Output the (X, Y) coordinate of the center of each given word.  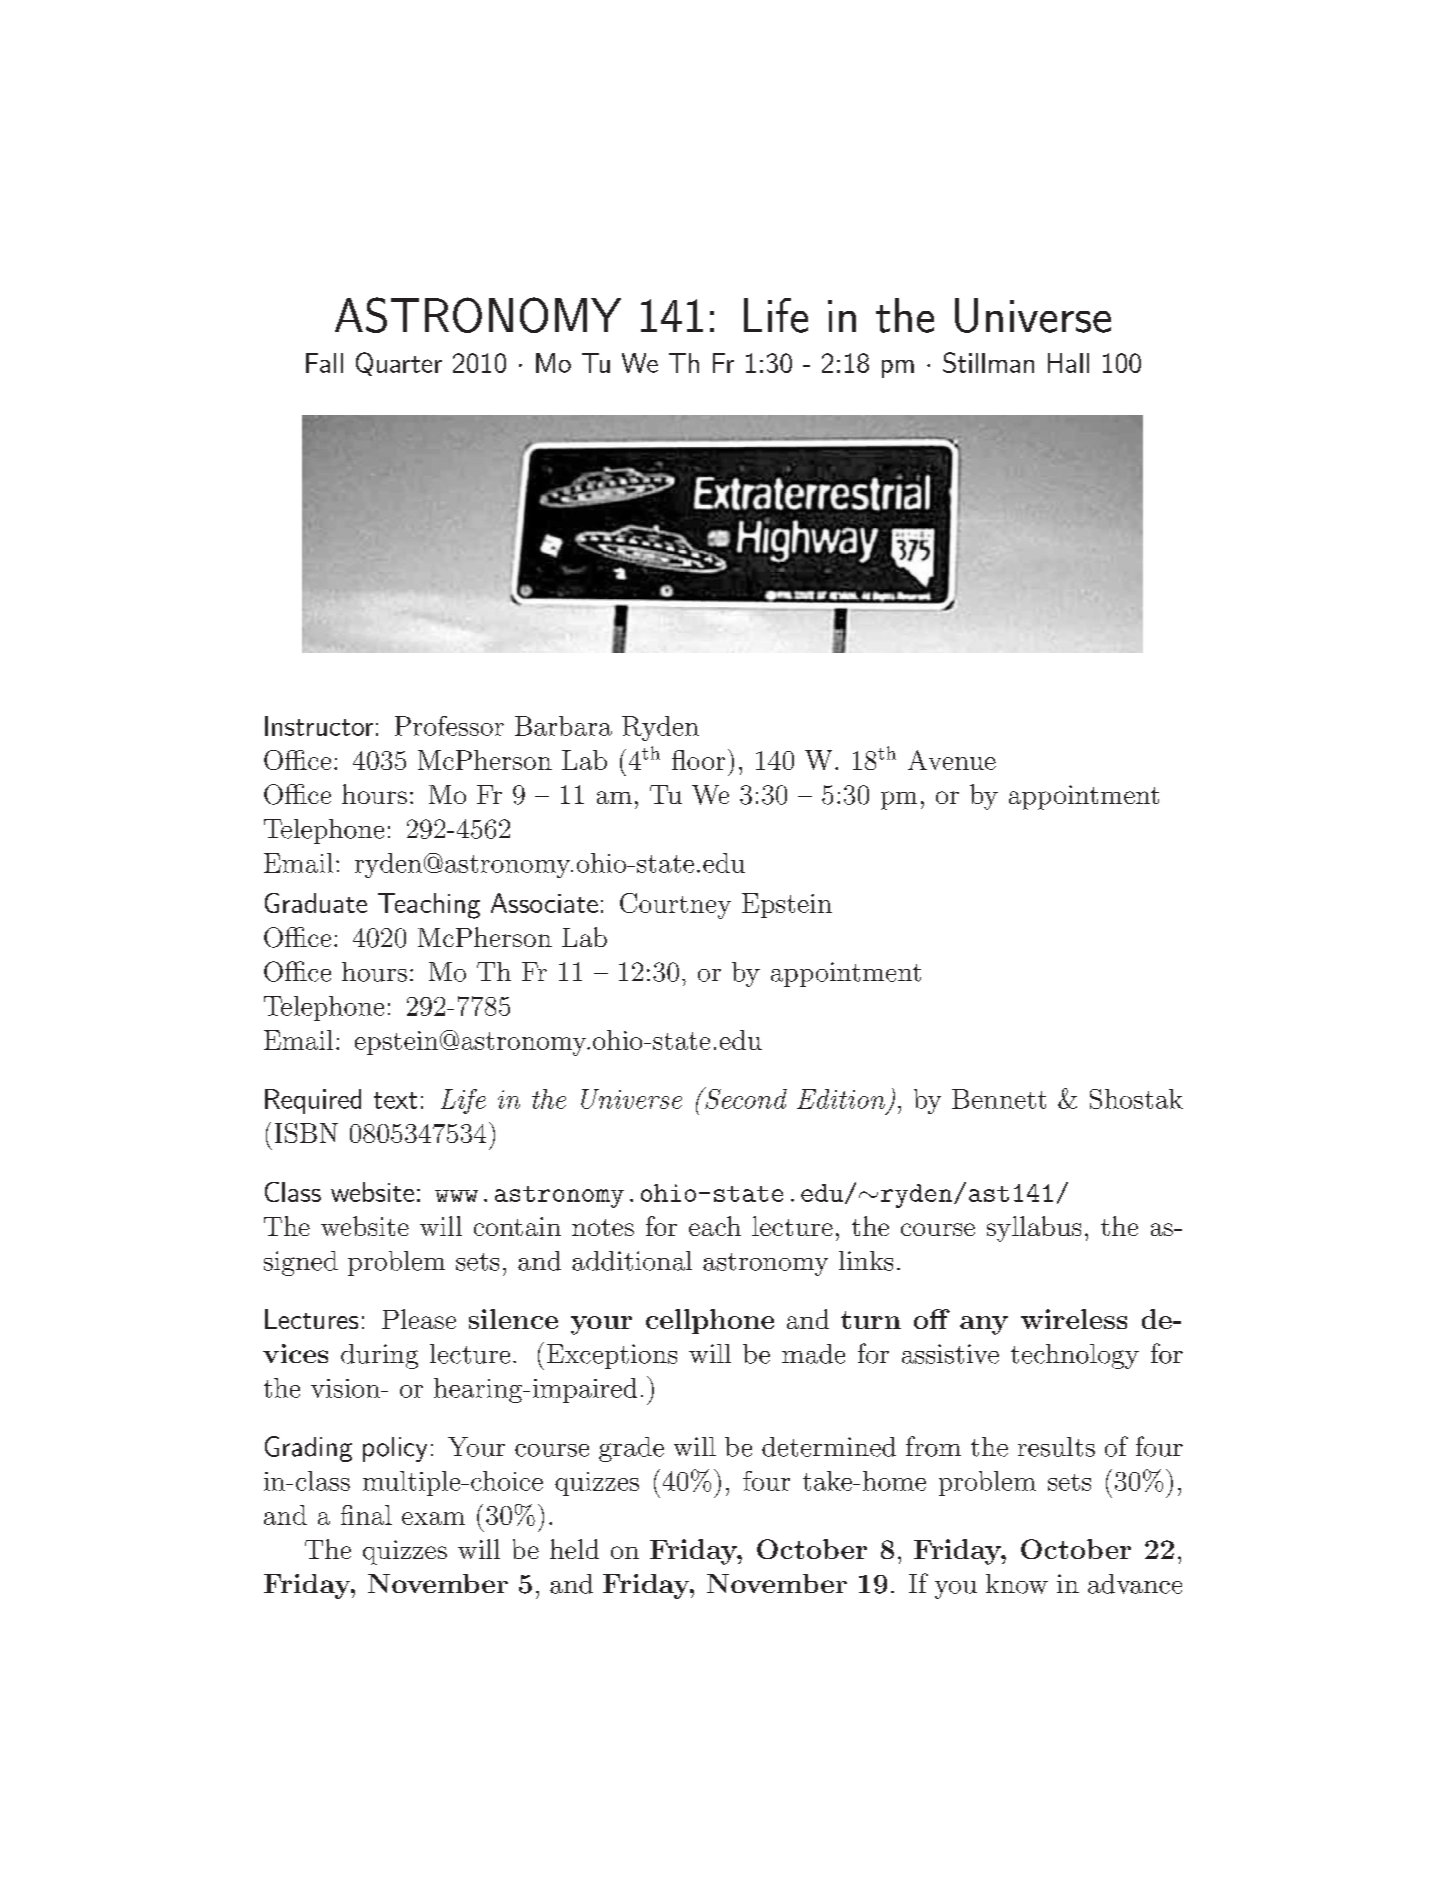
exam (433, 1518)
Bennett (999, 1099)
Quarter (399, 364)
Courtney (675, 906)
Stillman (988, 362)
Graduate (316, 903)
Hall (1068, 363)
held (574, 1549)
